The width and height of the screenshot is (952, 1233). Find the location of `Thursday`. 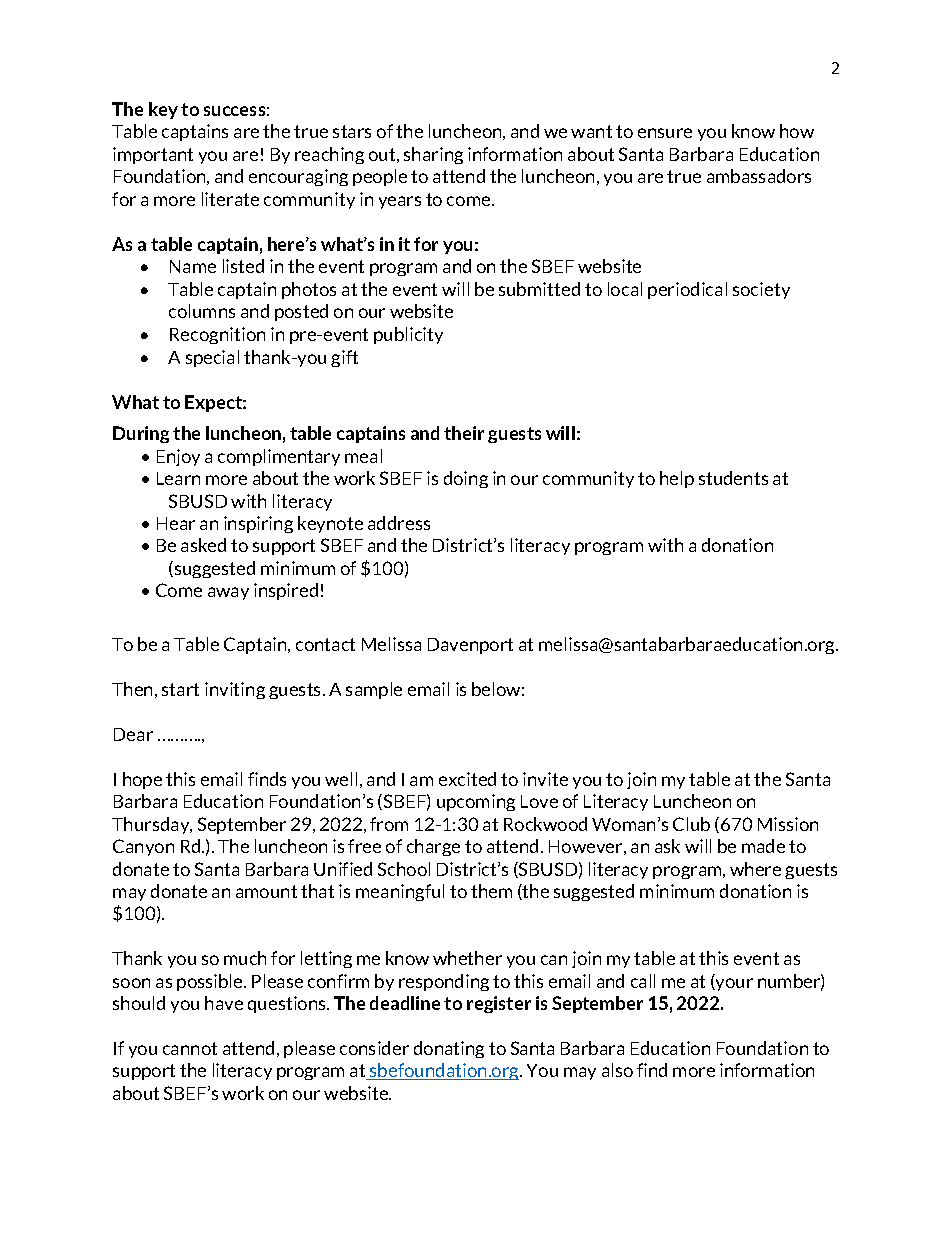

Thursday is located at coordinates (152, 825).
